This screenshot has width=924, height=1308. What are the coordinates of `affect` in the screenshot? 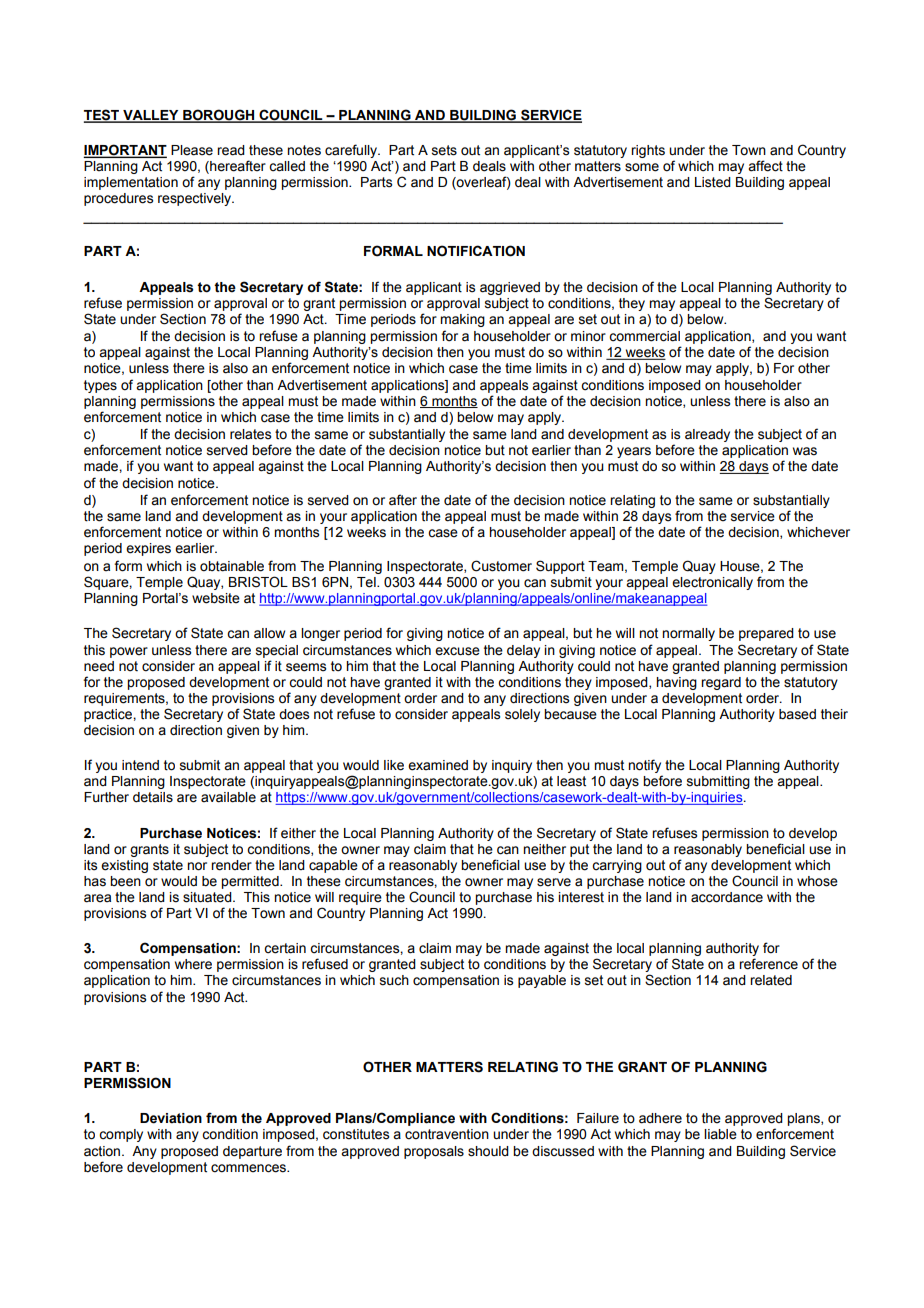 It's located at (765, 166).
